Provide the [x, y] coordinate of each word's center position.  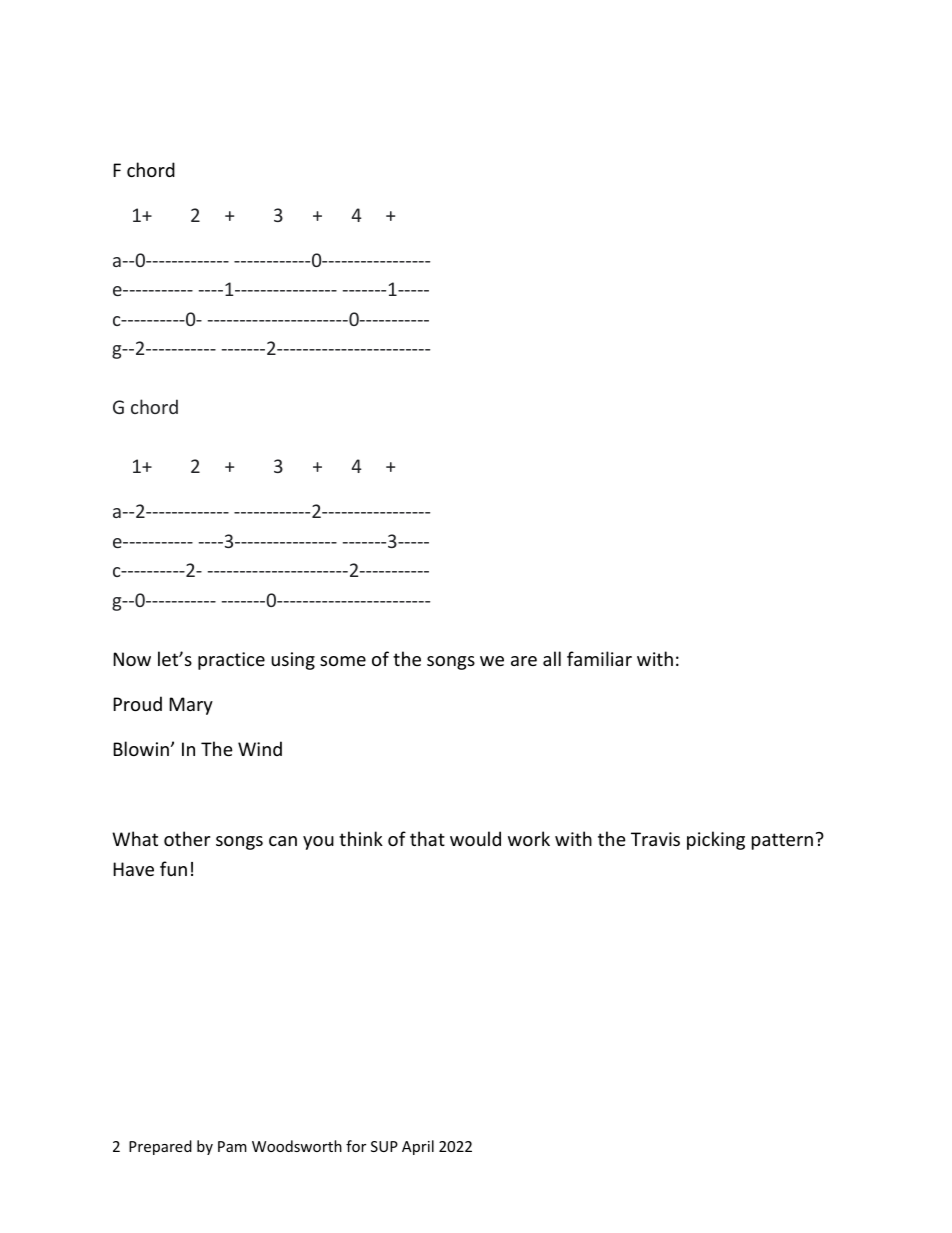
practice [231, 661]
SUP [384, 1146]
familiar [599, 658]
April [418, 1147]
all [552, 658]
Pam [232, 1146]
